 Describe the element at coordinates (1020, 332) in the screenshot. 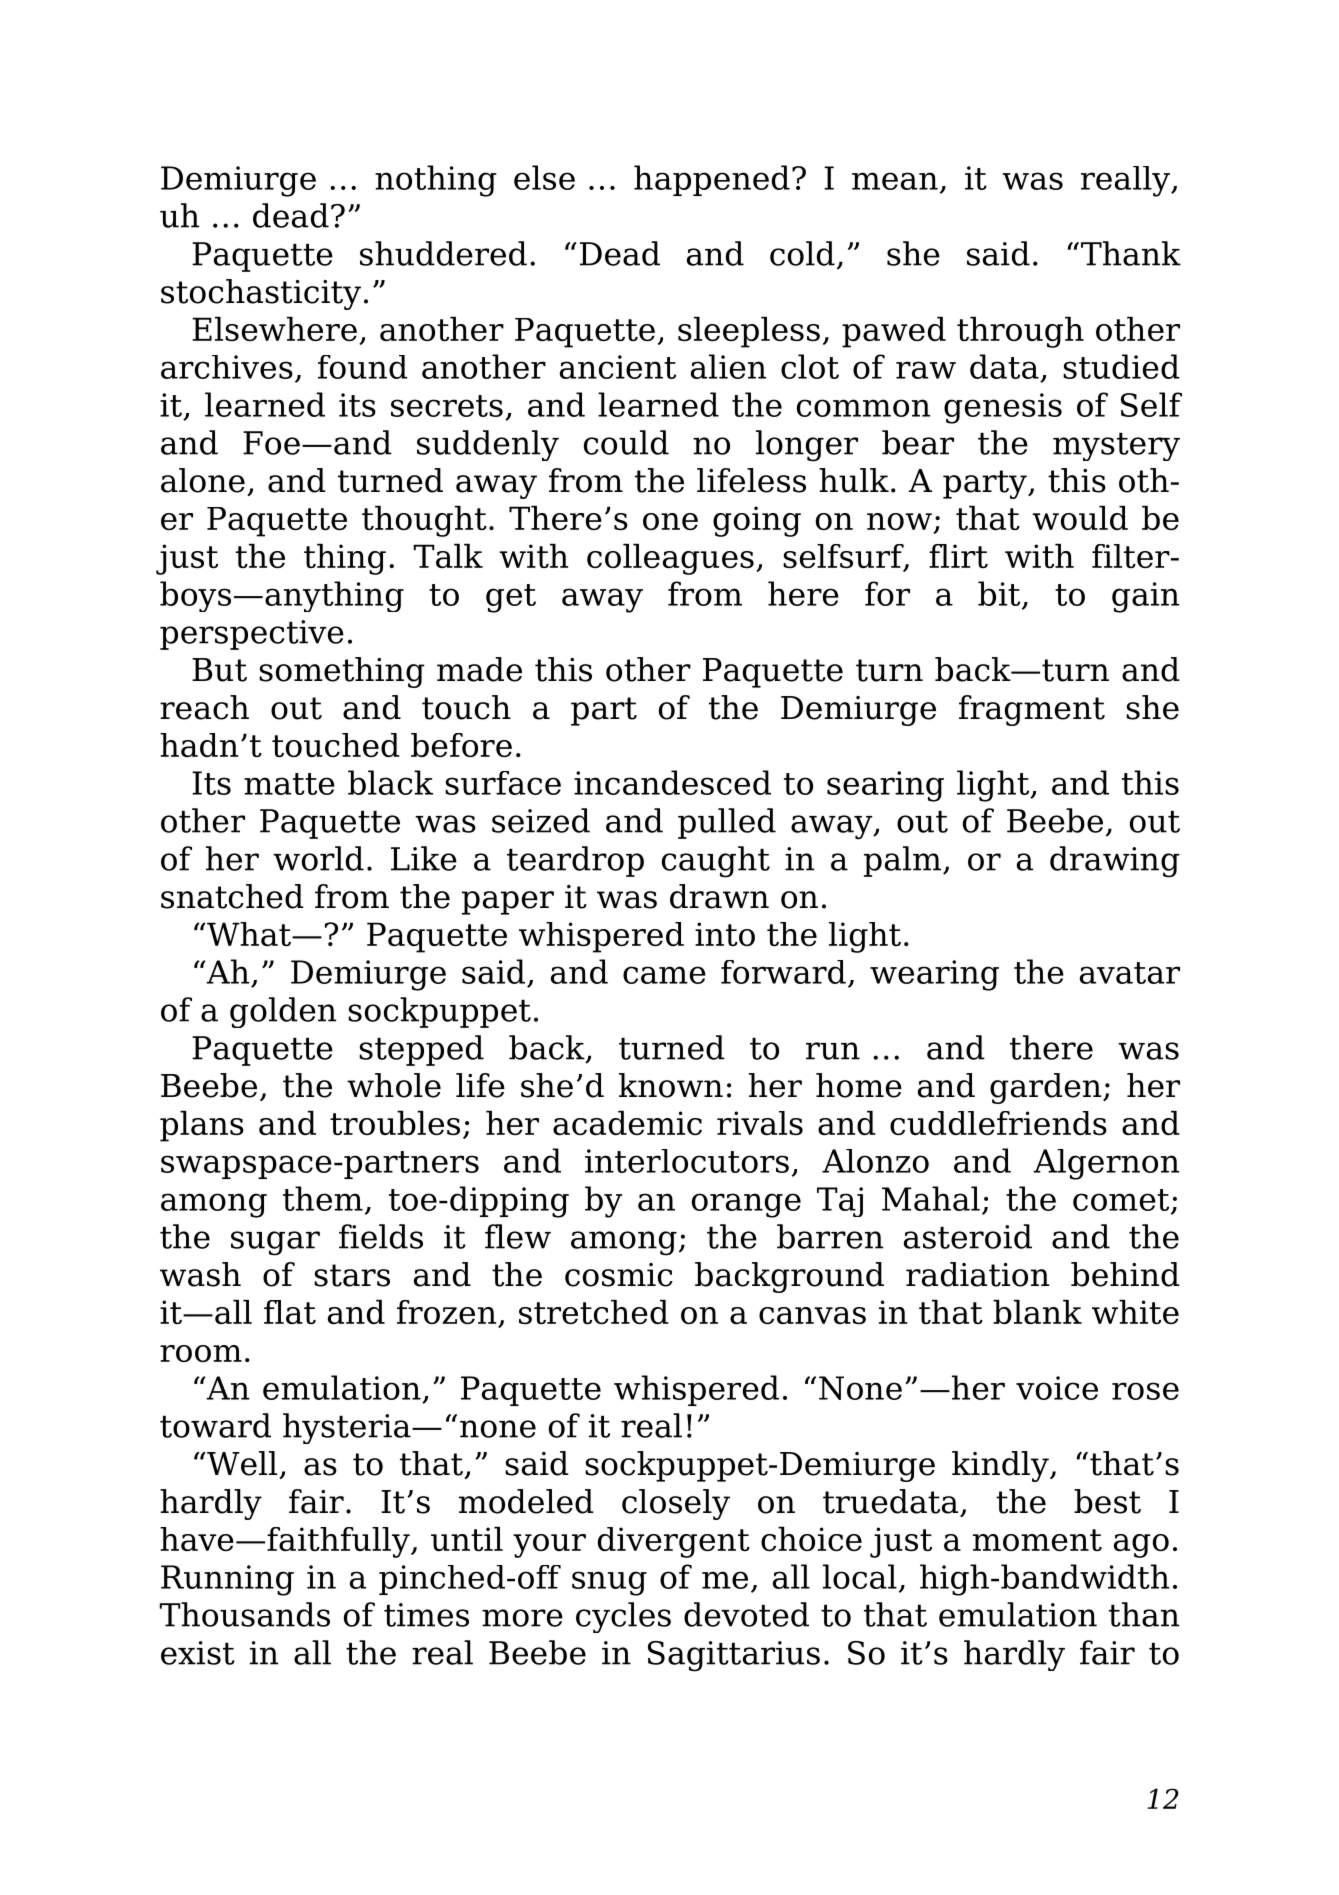

I see `through` at that location.
